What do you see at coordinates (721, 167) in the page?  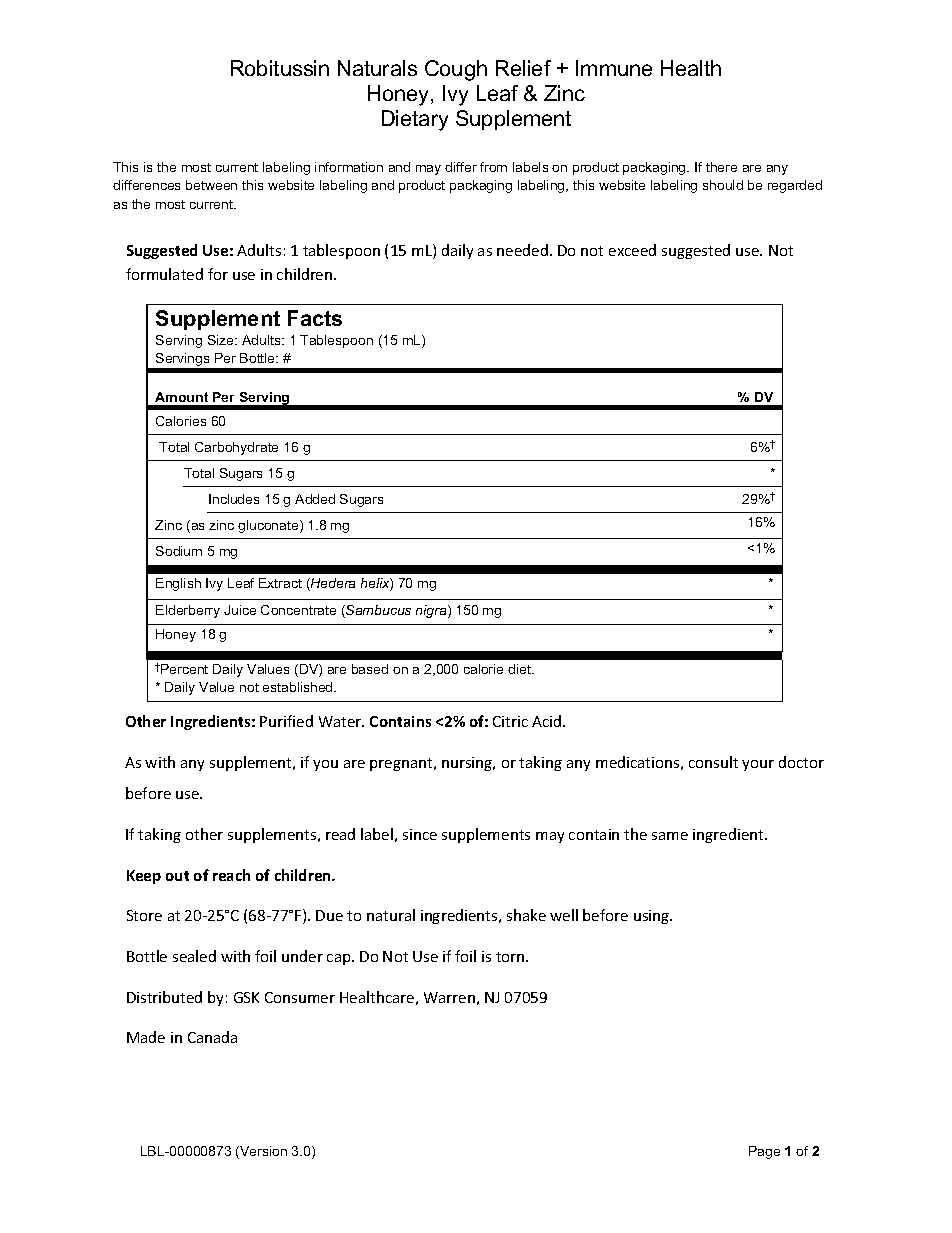 I see `there` at bounding box center [721, 167].
